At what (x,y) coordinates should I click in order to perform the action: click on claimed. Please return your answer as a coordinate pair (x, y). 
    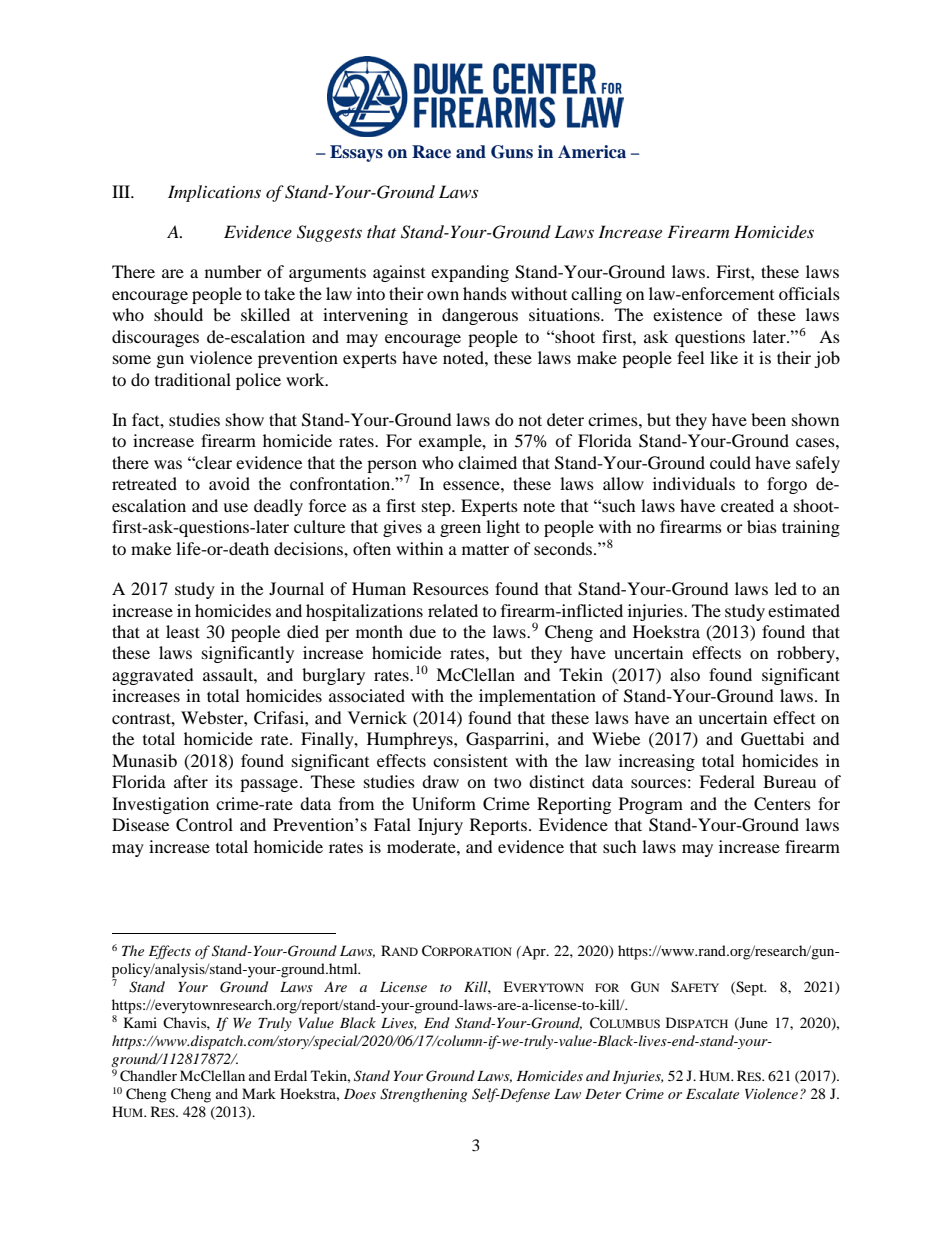
    Looking at the image, I should click on (487, 462).
